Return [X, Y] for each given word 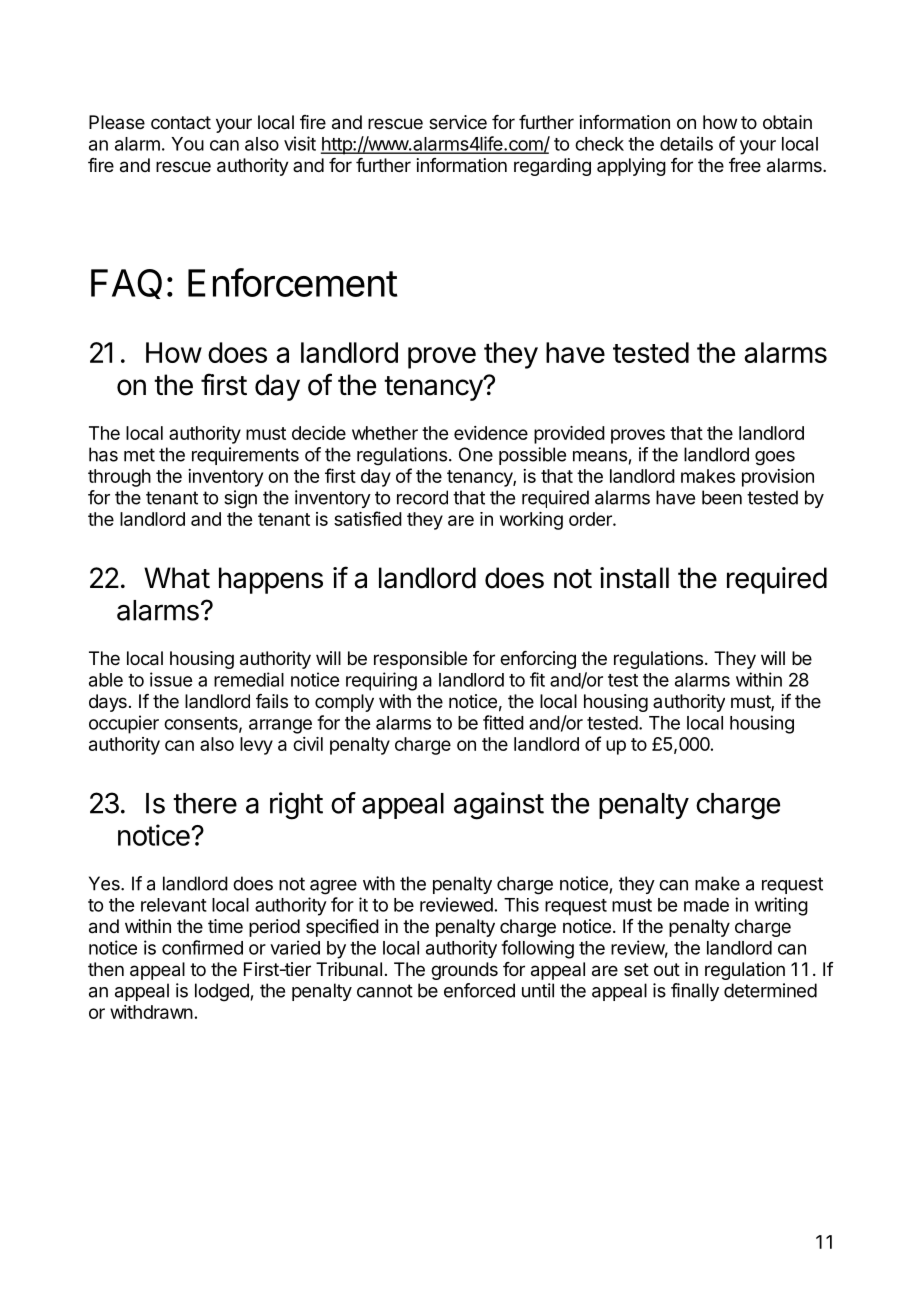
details [686, 143]
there [205, 803]
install [634, 578]
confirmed [202, 947]
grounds [464, 971]
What [177, 578]
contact [181, 123]
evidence [491, 433]
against [499, 806]
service [458, 122]
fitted [503, 722]
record [422, 497]
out [667, 969]
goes [775, 458]
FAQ [126, 284]
